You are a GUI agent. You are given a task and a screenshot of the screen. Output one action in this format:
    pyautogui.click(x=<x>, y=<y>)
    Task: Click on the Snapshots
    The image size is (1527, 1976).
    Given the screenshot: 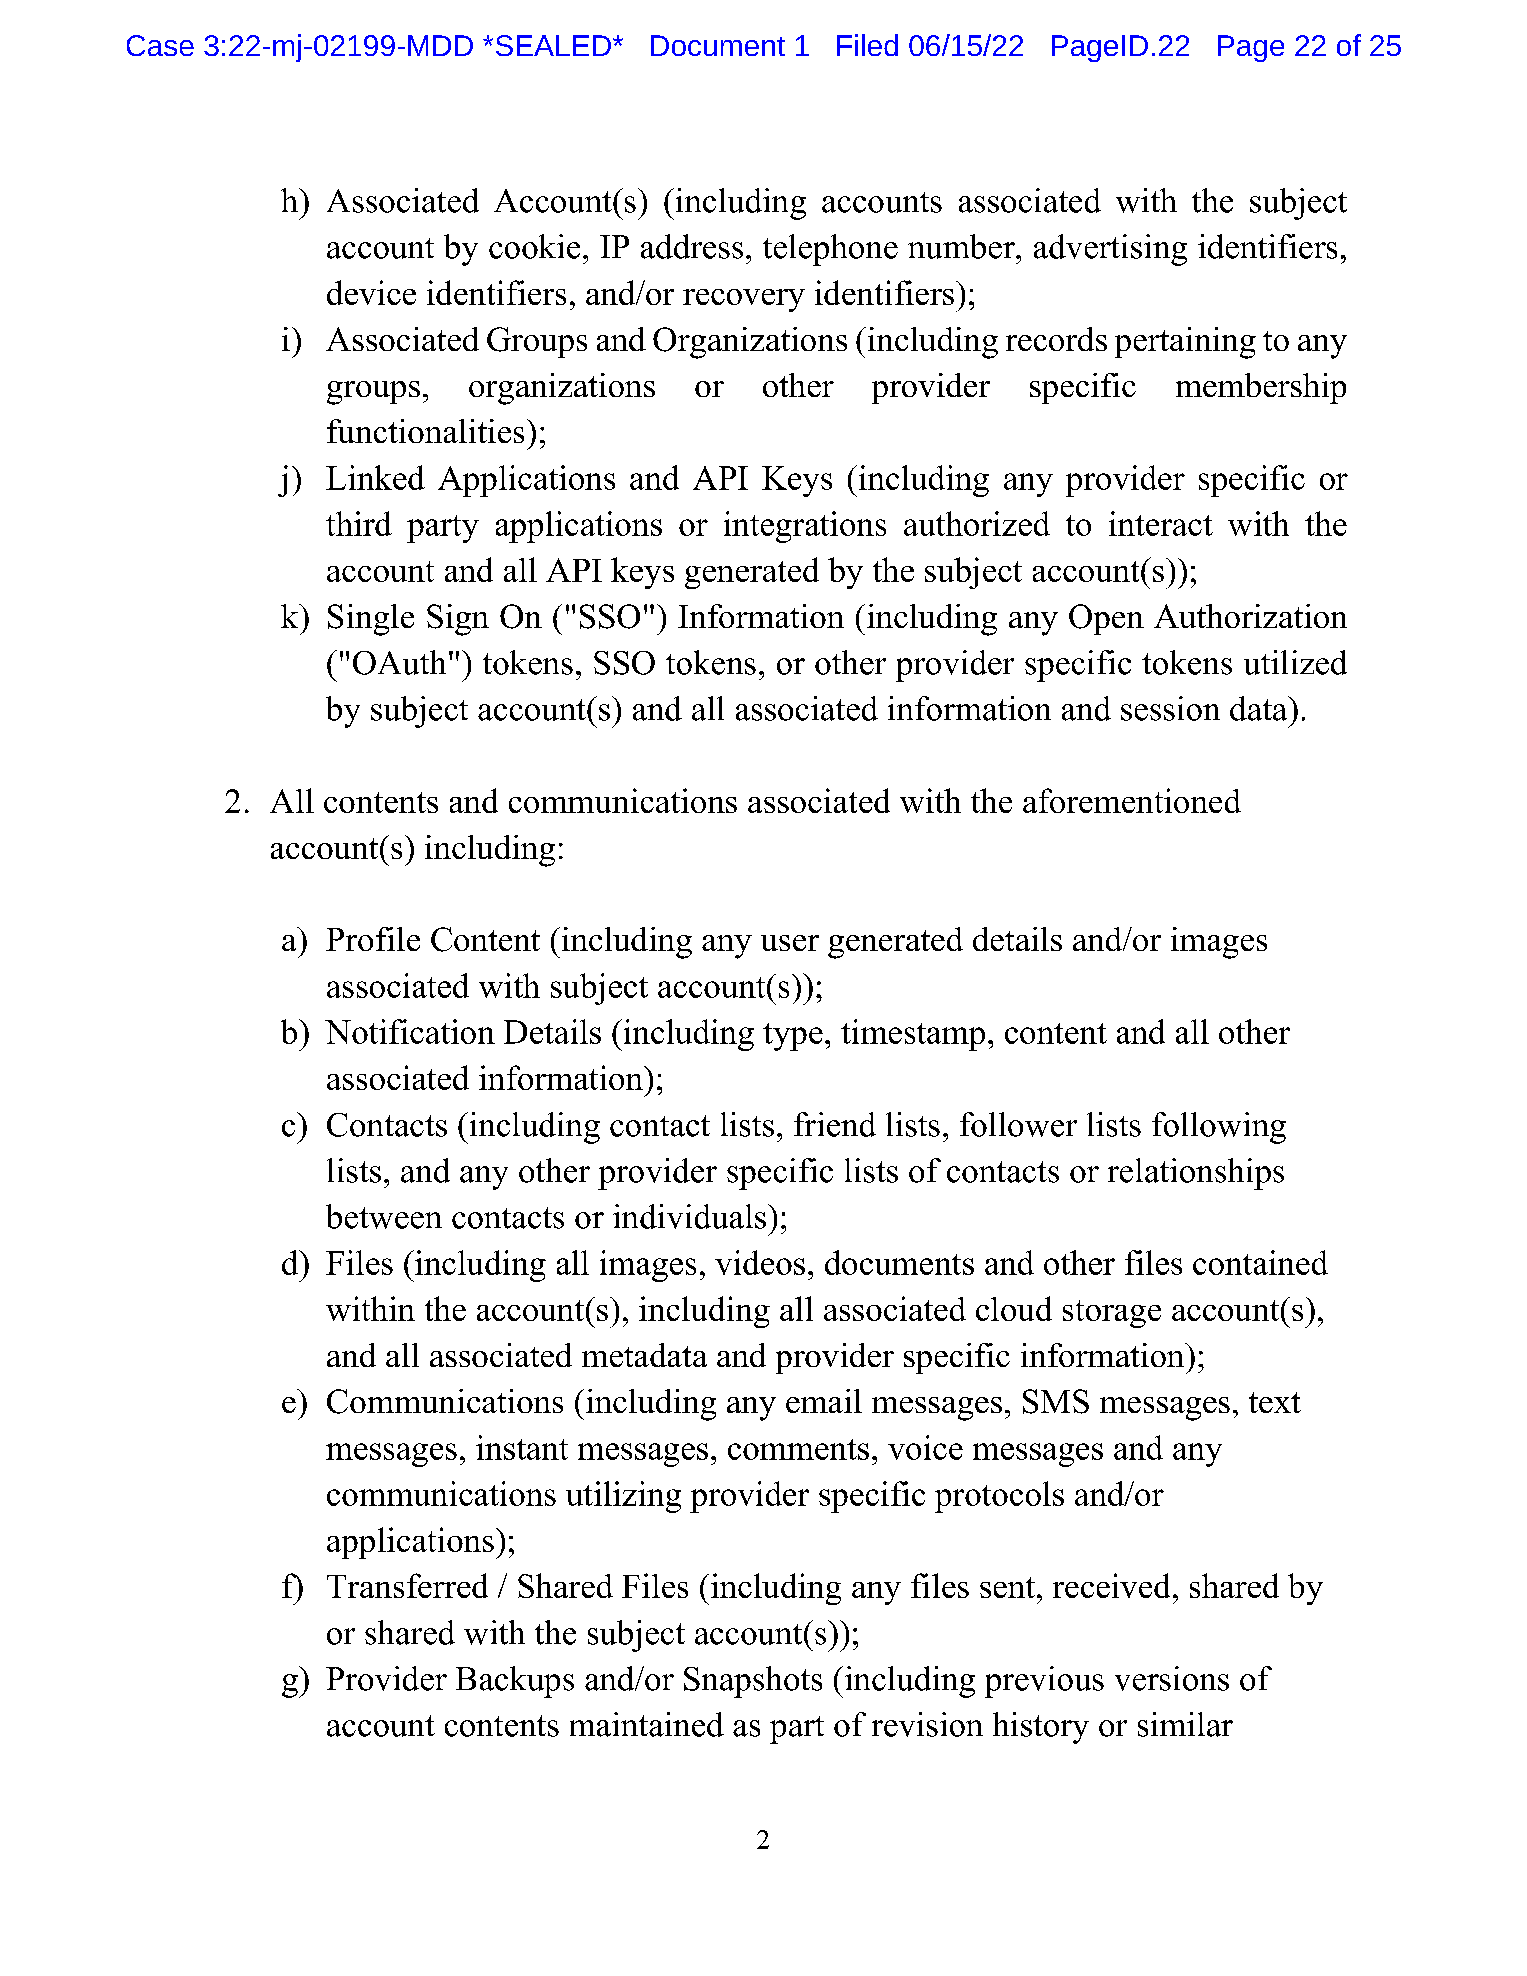 What is the action you would take?
    pyautogui.click(x=753, y=1682)
